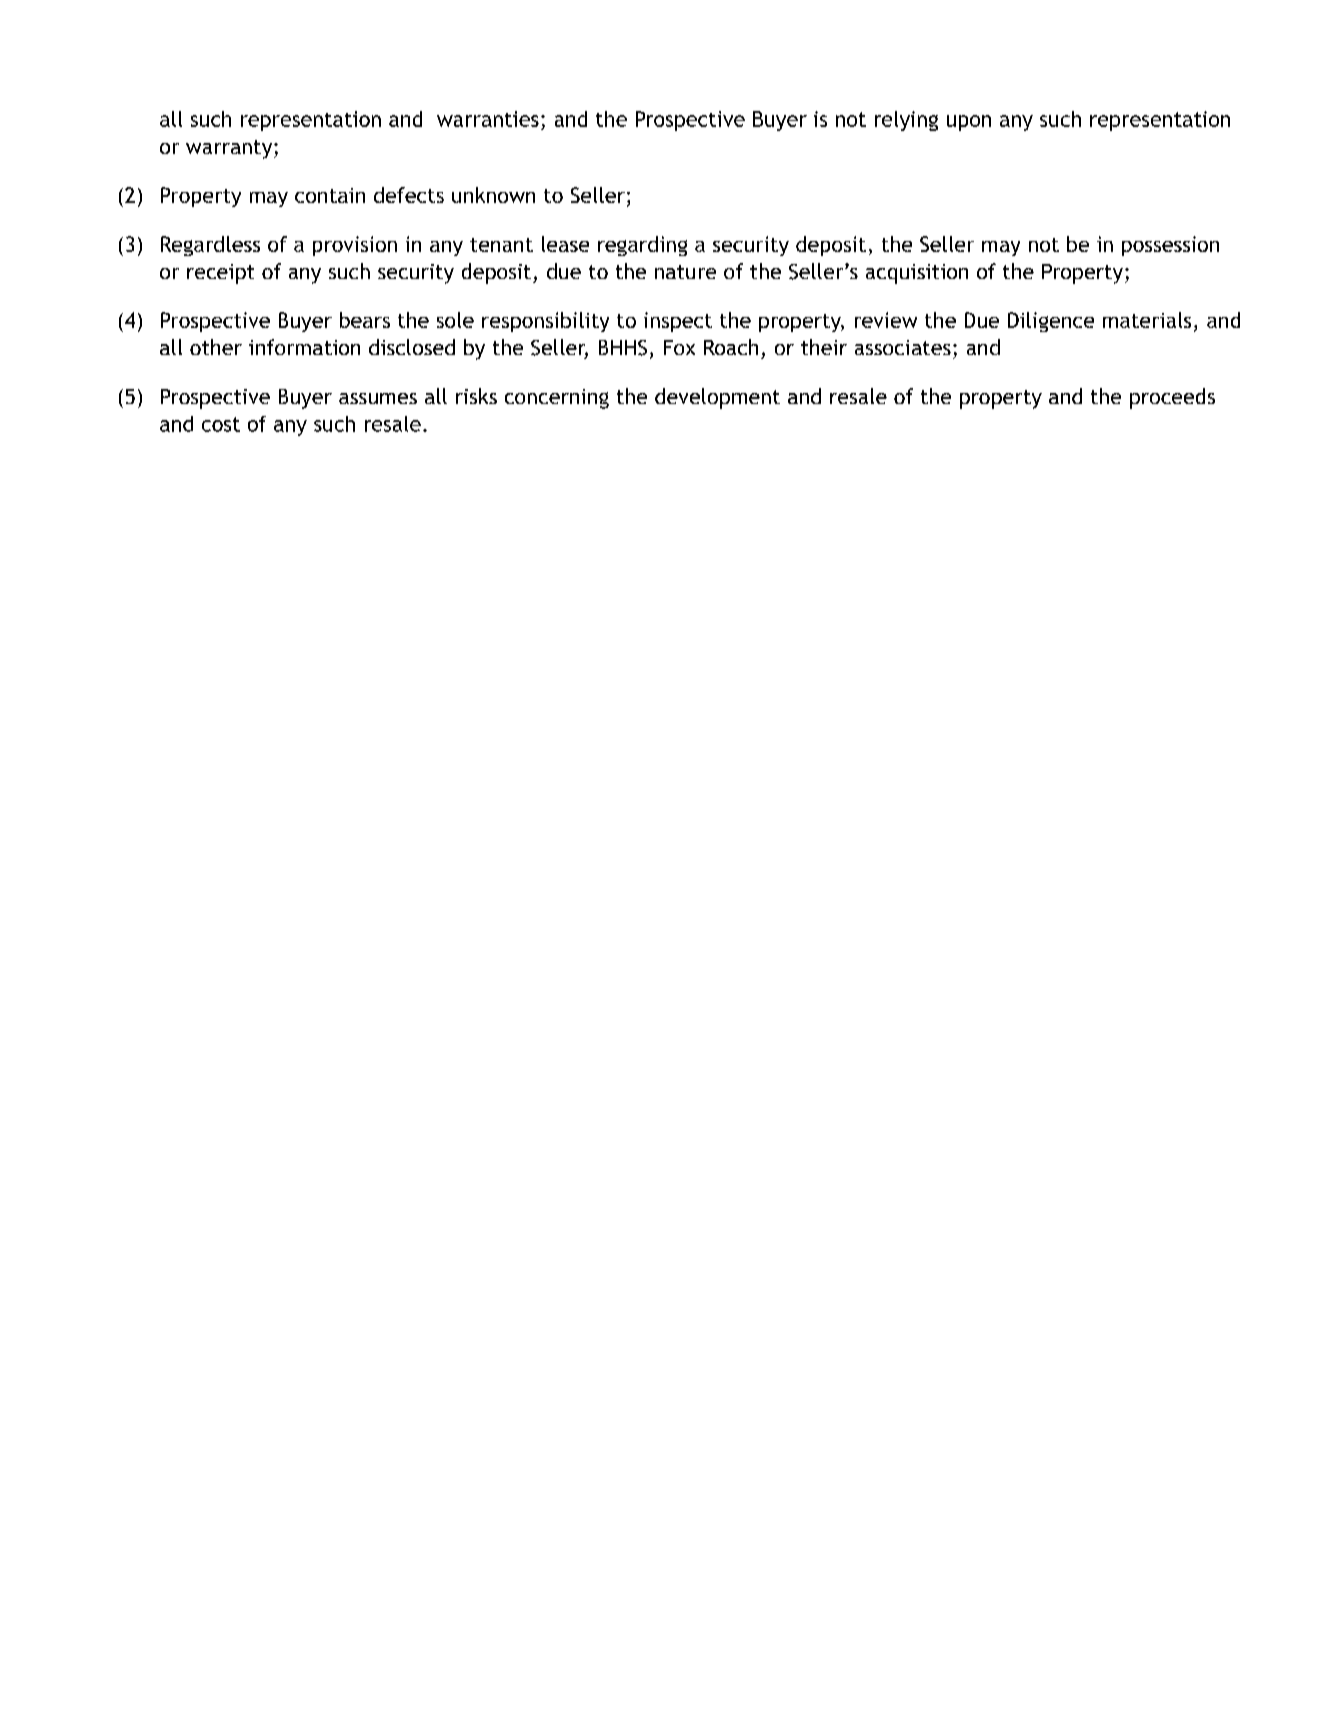  I want to click on acquisition, so click(917, 274).
